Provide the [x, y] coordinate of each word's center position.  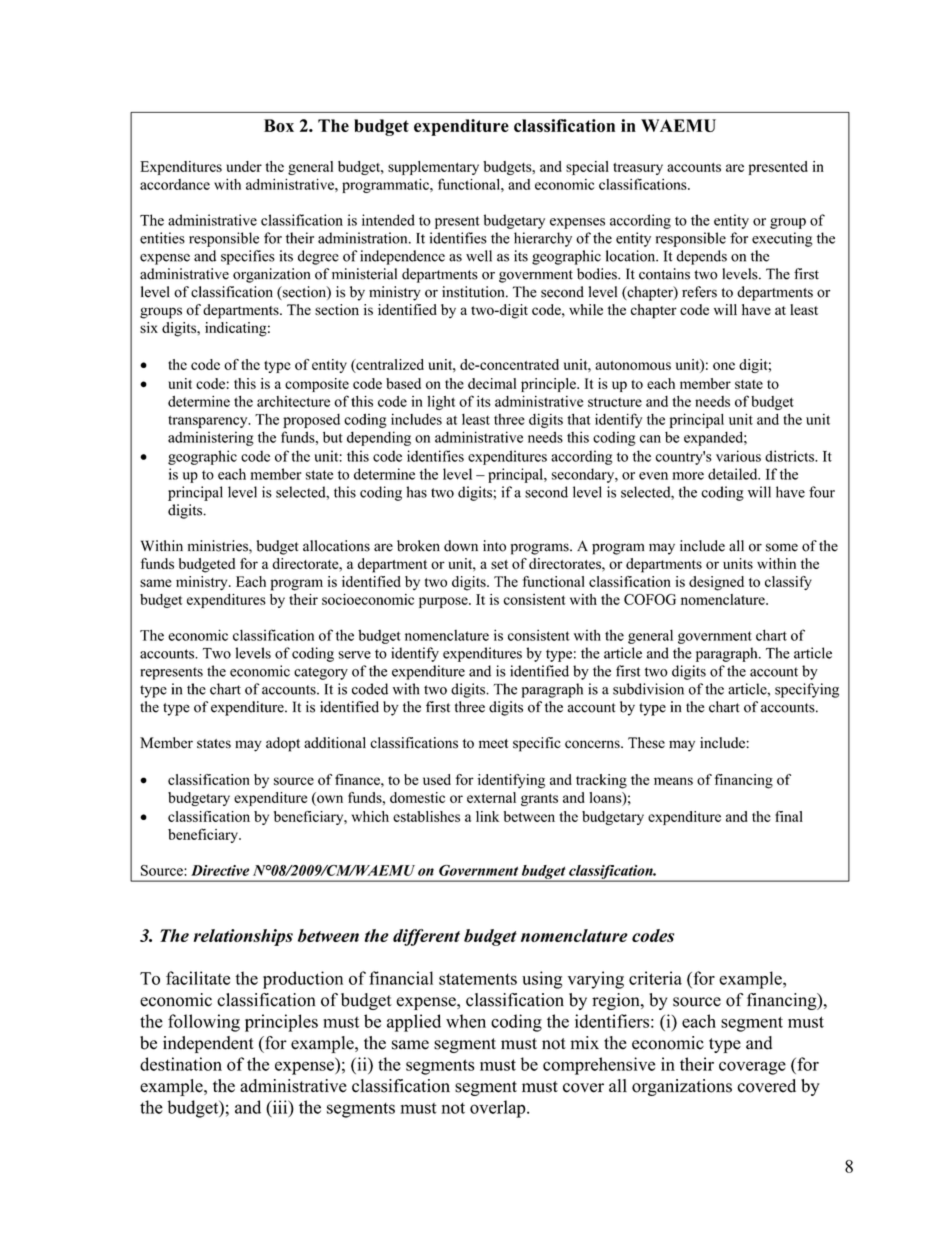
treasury [638, 169]
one [724, 366]
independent [208, 1044]
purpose [444, 602]
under [244, 166]
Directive [220, 870]
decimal [492, 383]
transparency [209, 421]
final [789, 816]
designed [716, 583]
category [321, 673]
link [487, 816]
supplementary [433, 168]
